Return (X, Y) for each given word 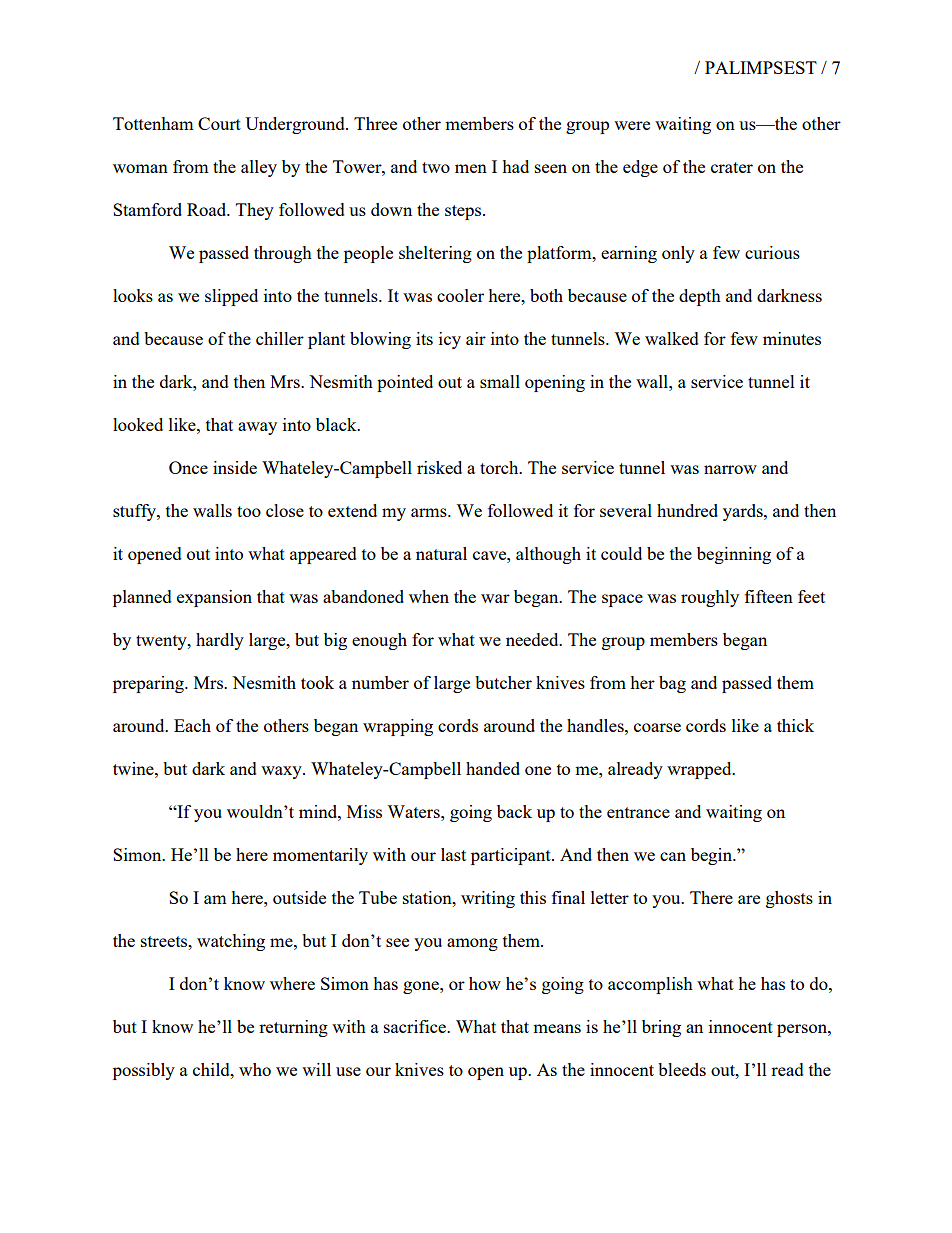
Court (219, 123)
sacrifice (416, 1026)
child (212, 1069)
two (436, 167)
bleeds (682, 1069)
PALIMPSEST (761, 67)
